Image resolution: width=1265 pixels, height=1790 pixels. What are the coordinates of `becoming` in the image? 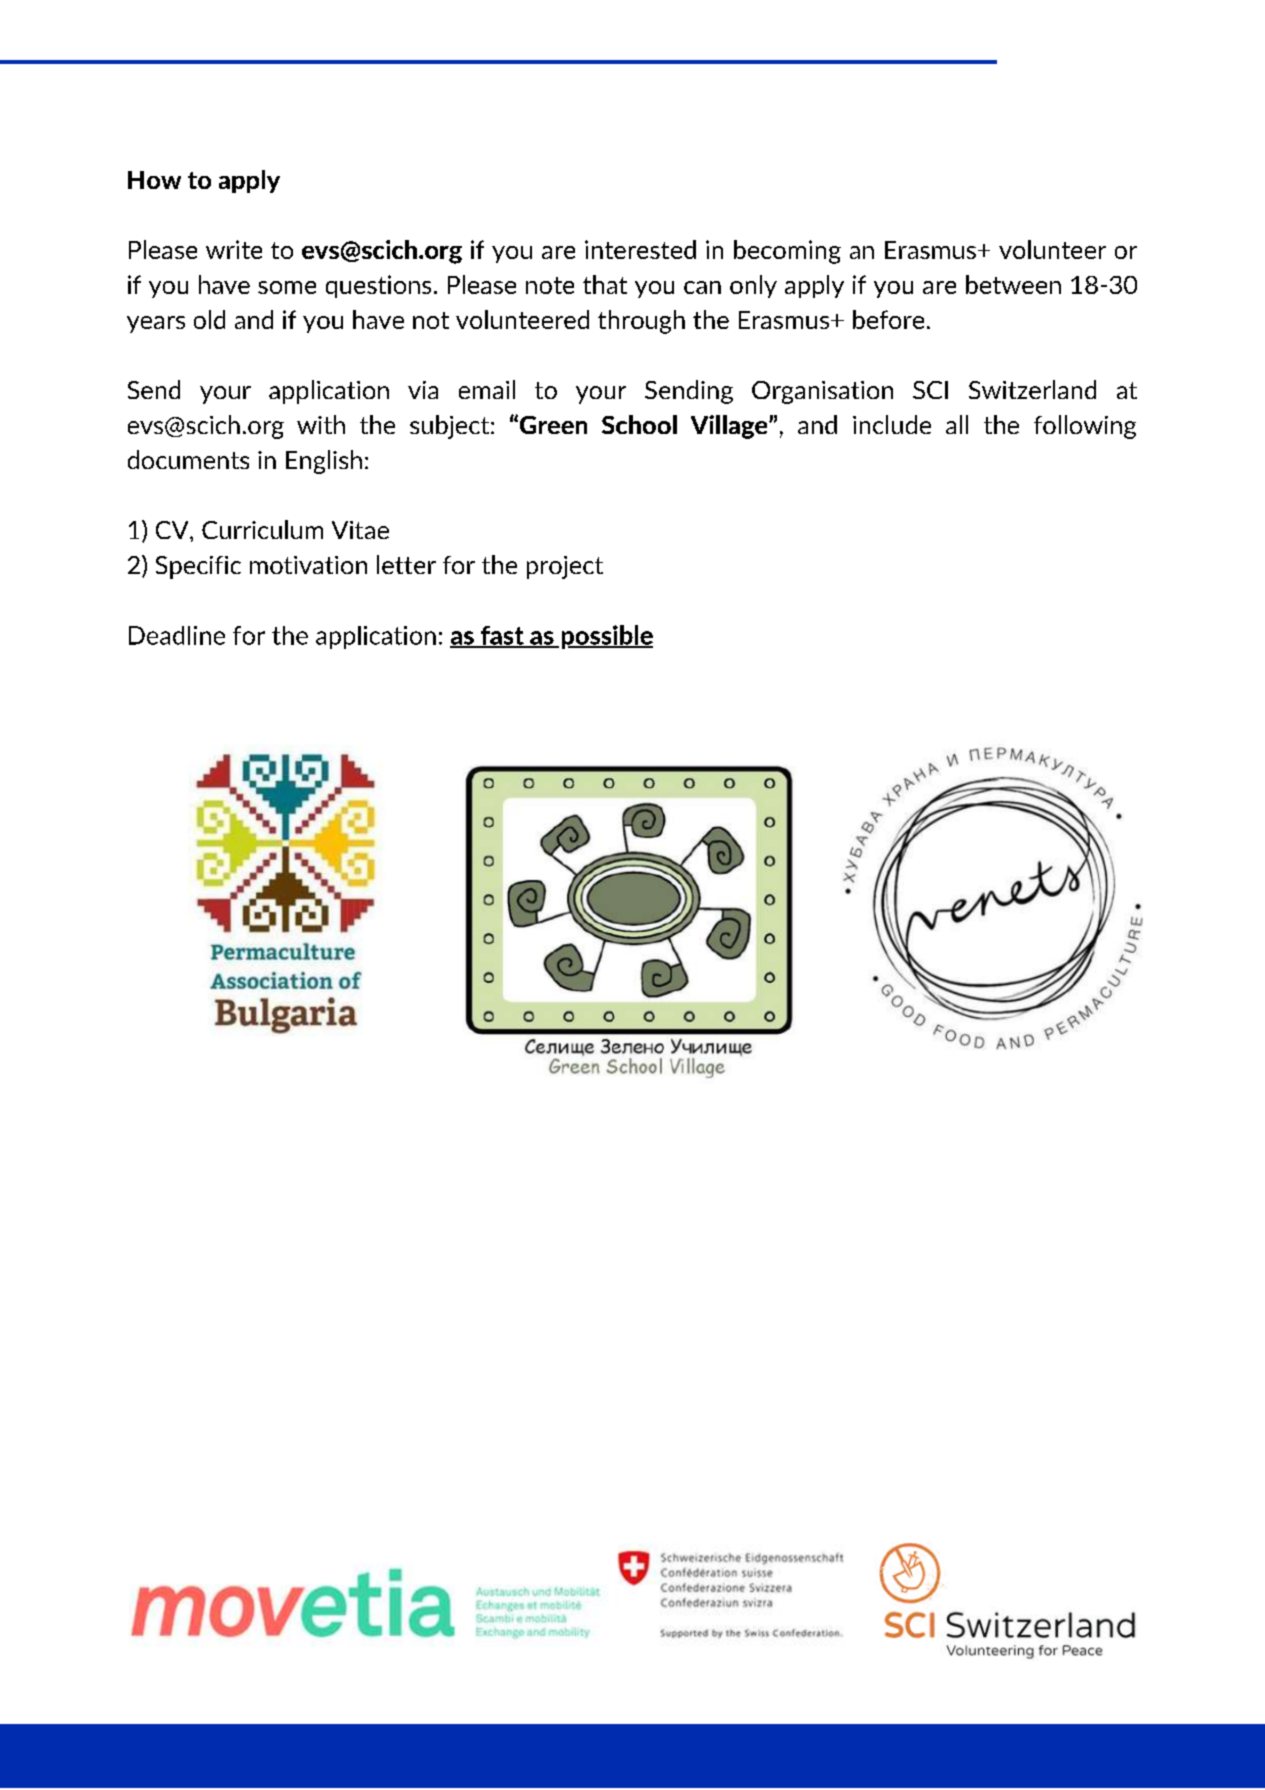 It's located at (787, 252).
